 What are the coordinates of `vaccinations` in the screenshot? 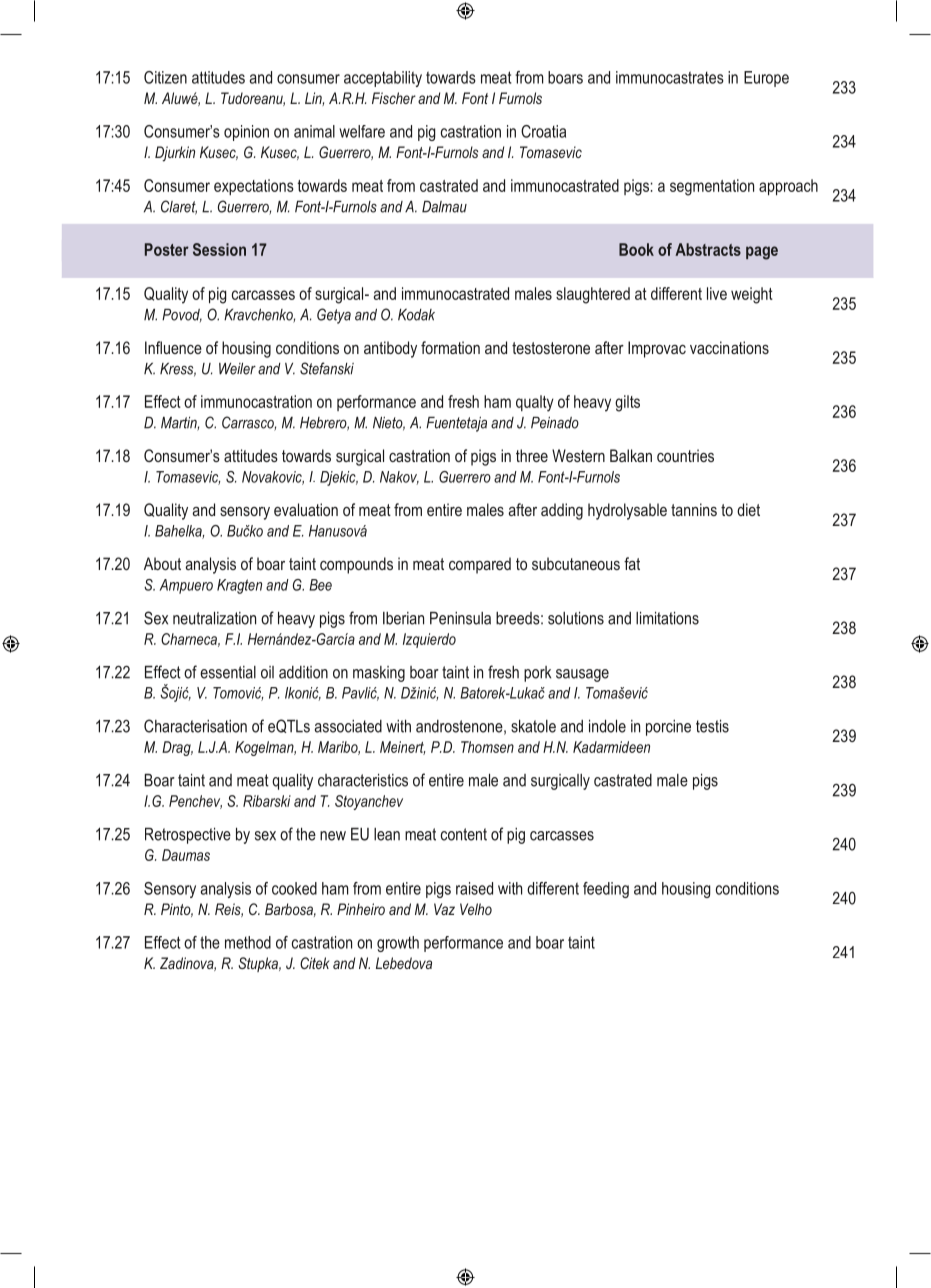 It's located at (729, 347).
